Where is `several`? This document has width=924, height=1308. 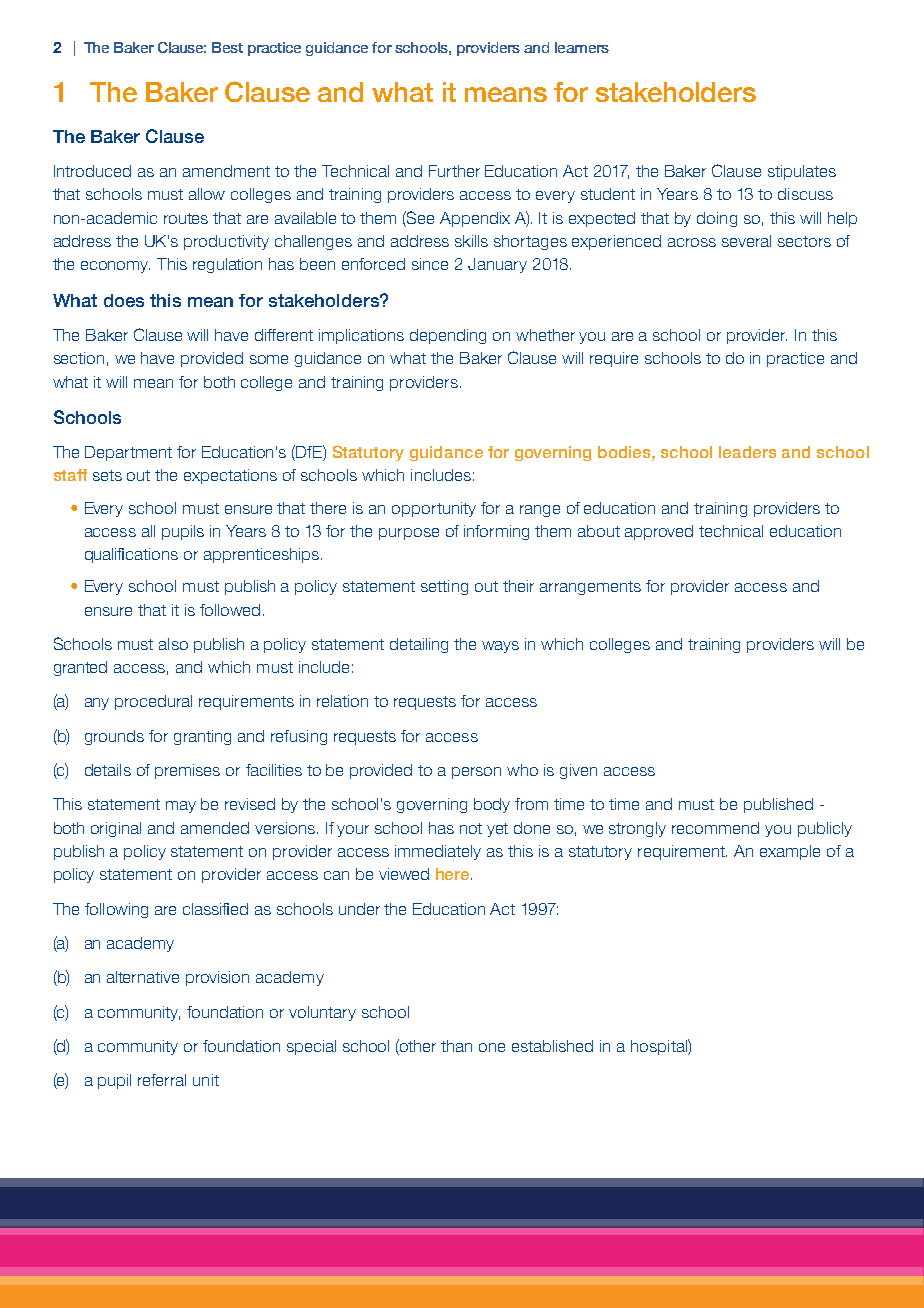
several is located at coordinates (746, 241).
